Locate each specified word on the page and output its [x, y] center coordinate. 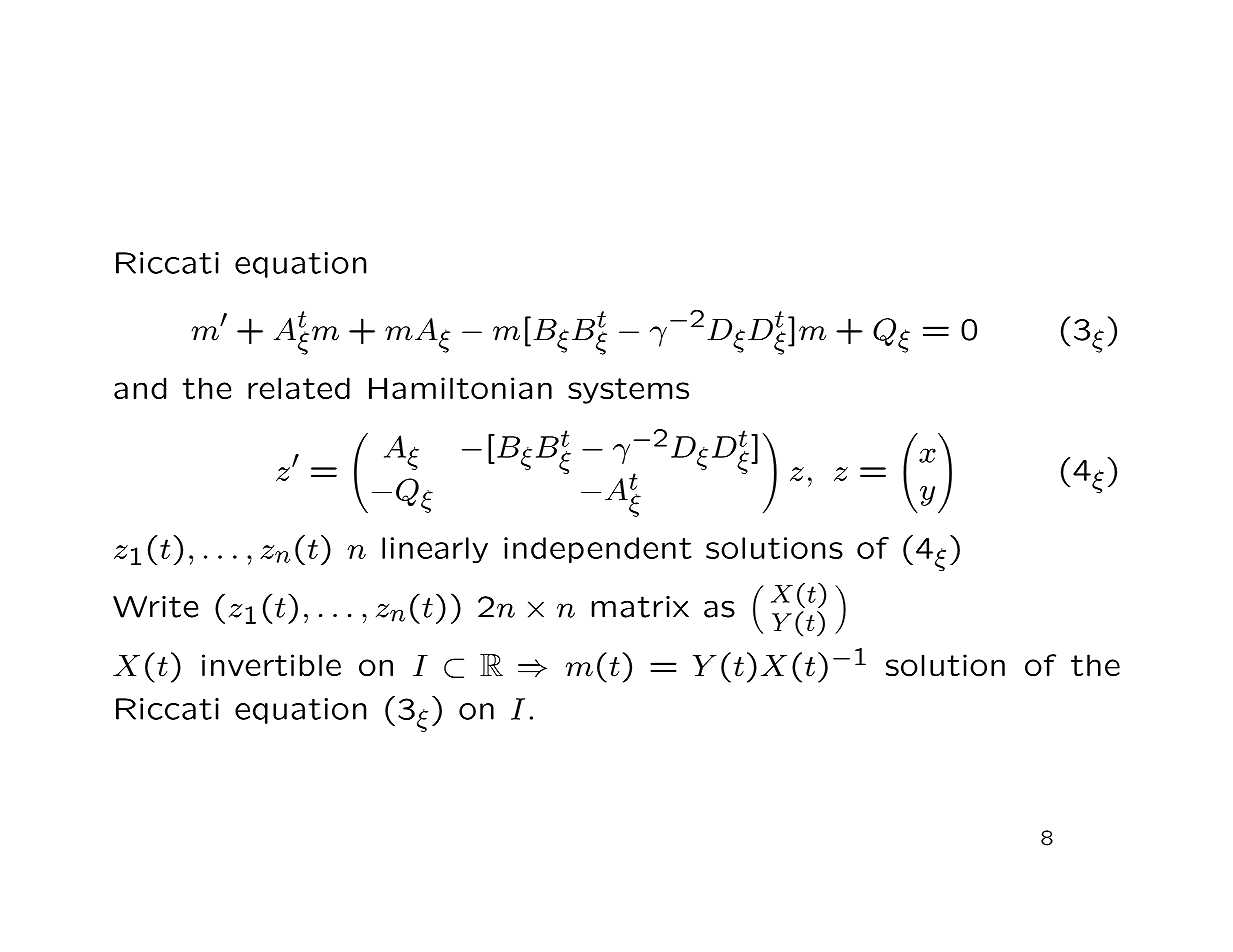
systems [628, 391]
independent [597, 550]
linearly [435, 550]
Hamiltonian [460, 388]
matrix [640, 607]
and [140, 388]
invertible [271, 665]
